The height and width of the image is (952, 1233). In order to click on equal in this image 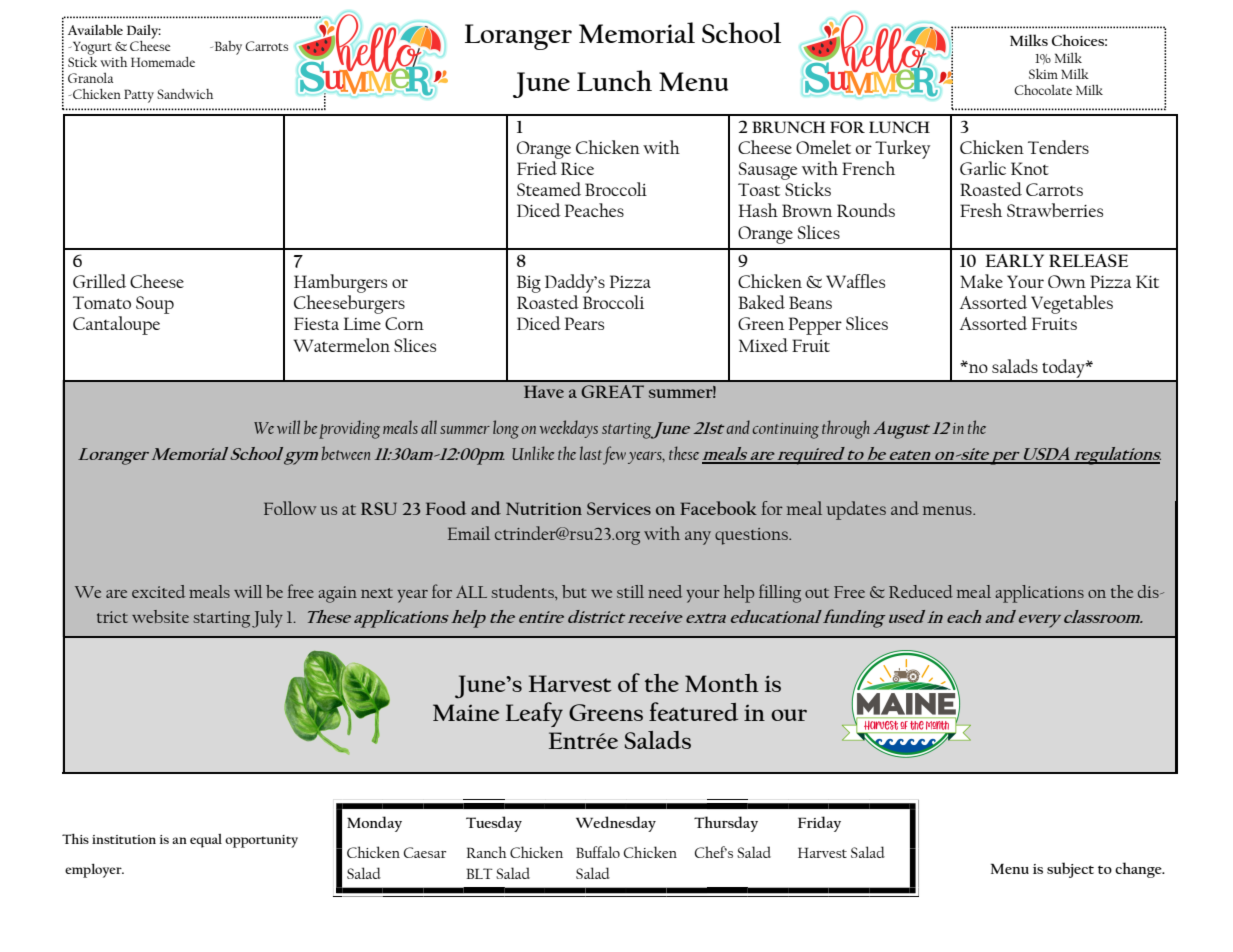, I will do `click(206, 841)`.
